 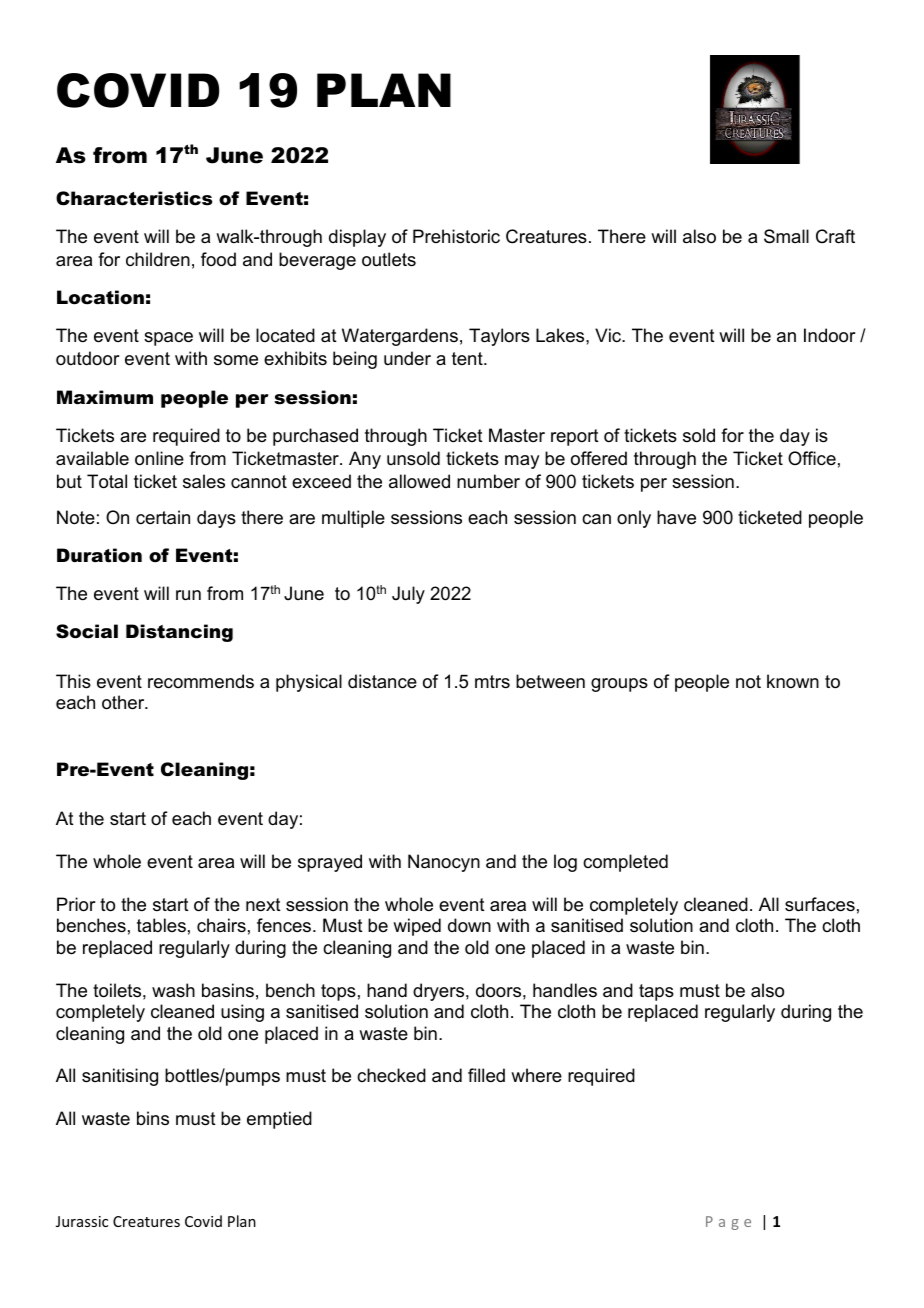 I want to click on Jurassic, so click(x=82, y=1221).
